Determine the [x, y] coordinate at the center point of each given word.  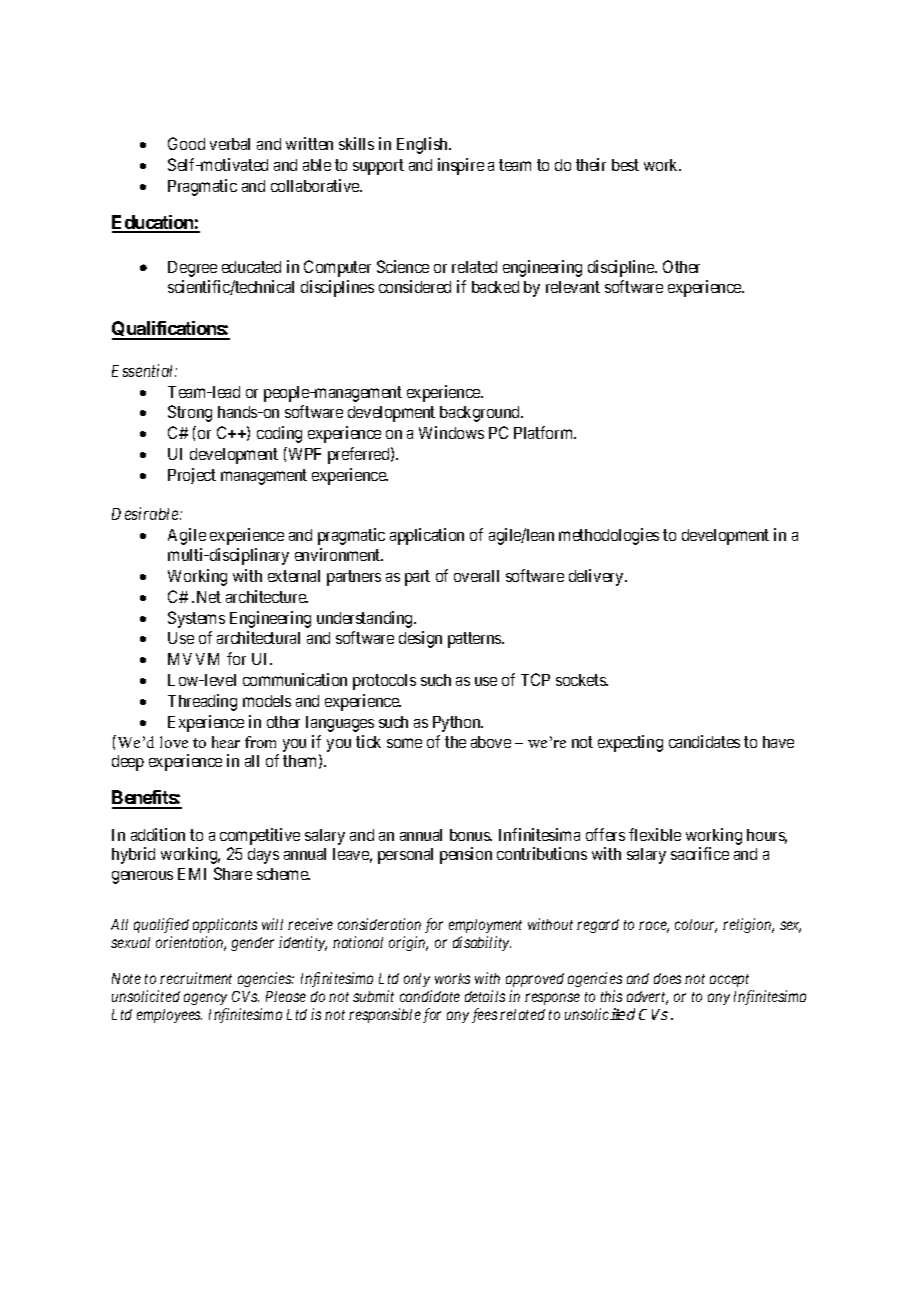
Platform [545, 432]
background [481, 414]
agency [205, 999]
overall [476, 576]
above [491, 742]
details [485, 996]
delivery [597, 577]
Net [209, 597]
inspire [461, 166]
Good [186, 143]
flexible [655, 834]
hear [226, 742]
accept [729, 980]
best [625, 165]
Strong [190, 413]
